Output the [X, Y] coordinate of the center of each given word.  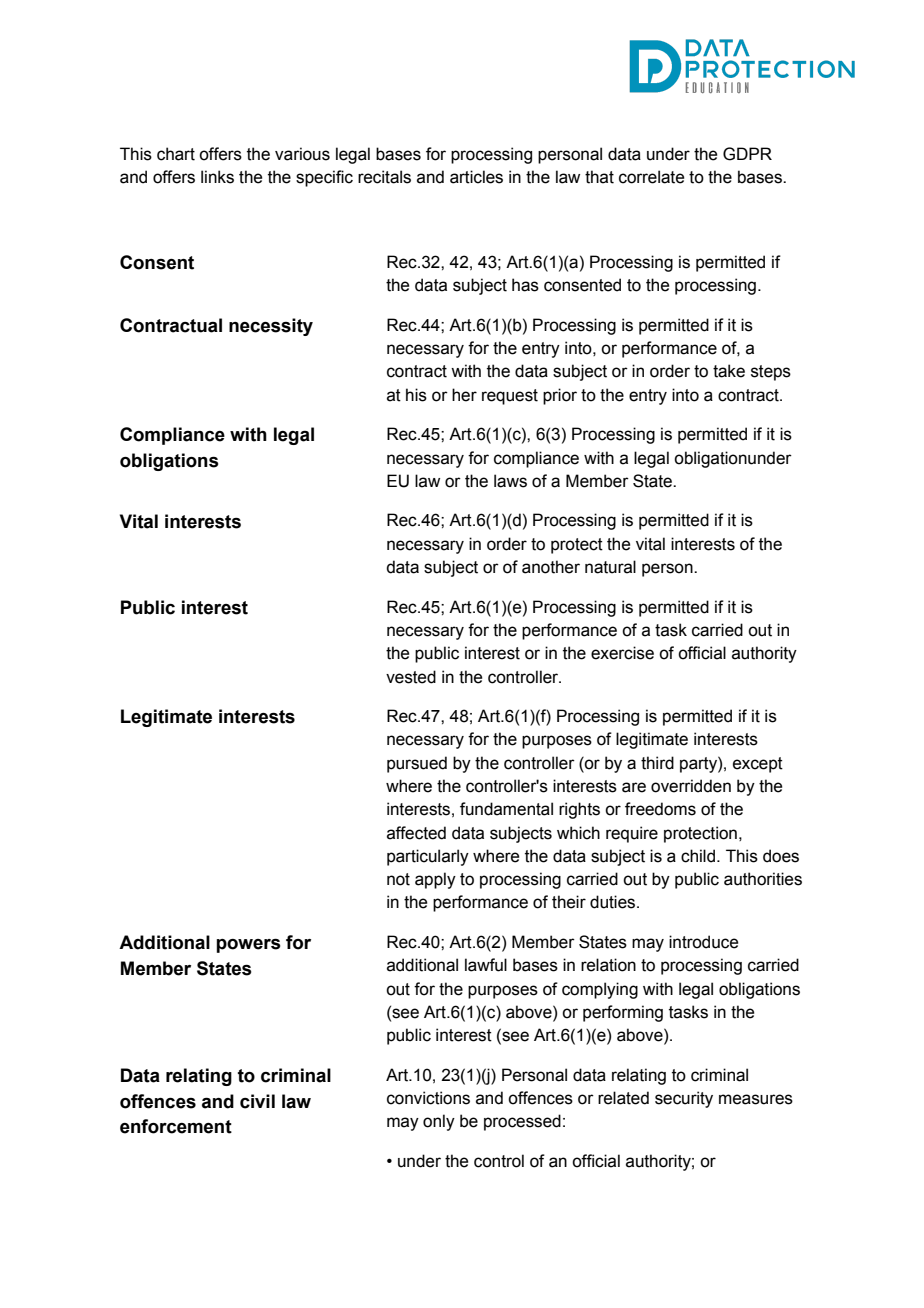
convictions [428, 1098]
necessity [271, 327]
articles [476, 177]
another [551, 567]
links [217, 177]
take [729, 371]
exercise [622, 653]
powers [248, 945]
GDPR [747, 154]
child [699, 856]
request [510, 397]
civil [257, 1101]
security [684, 1099]
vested [411, 677]
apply [435, 880]
